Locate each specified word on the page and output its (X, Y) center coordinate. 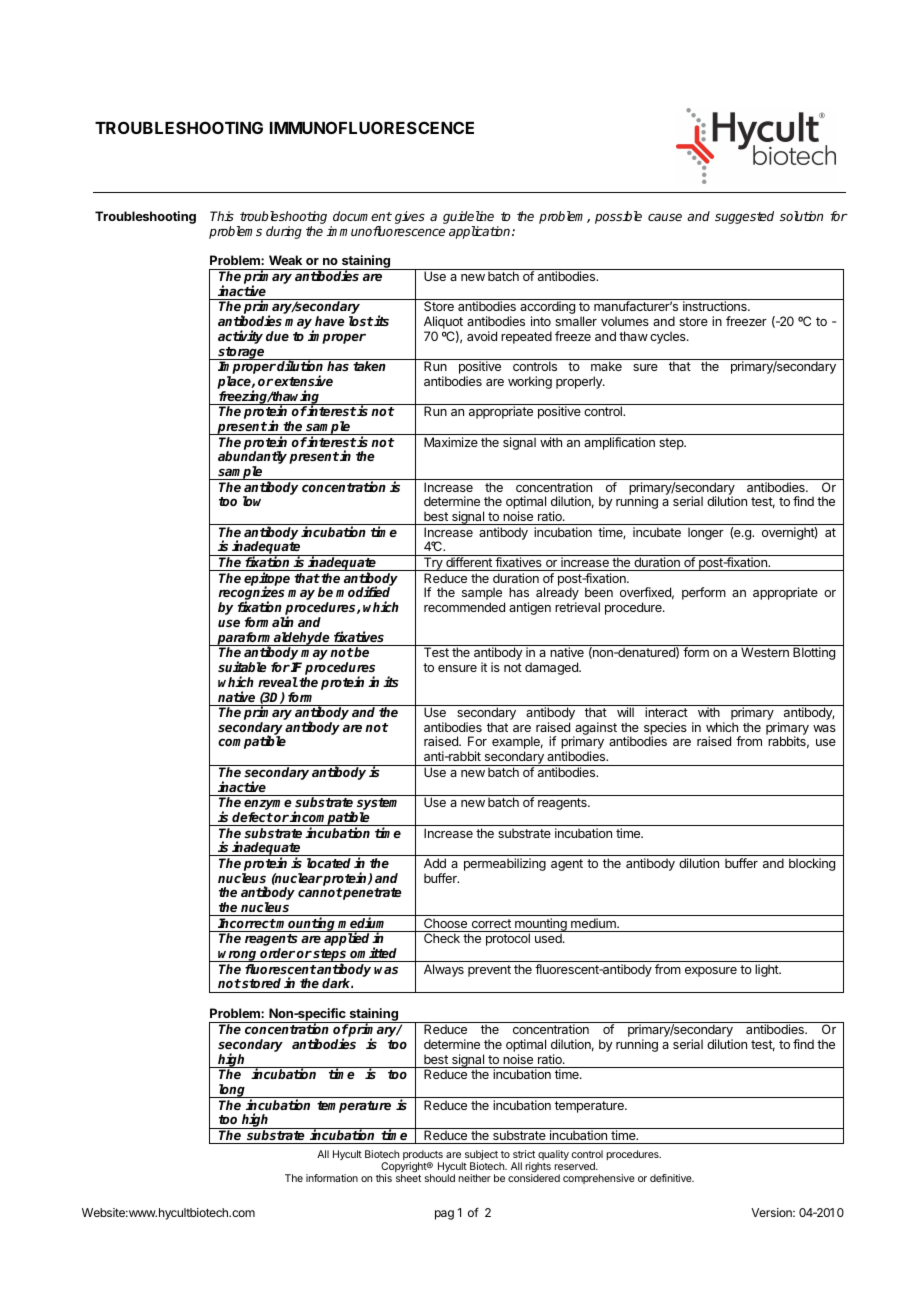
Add (435, 863)
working (530, 382)
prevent (489, 971)
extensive (303, 380)
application (481, 232)
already (557, 595)
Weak (285, 260)
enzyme (268, 806)
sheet (408, 1178)
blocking (812, 864)
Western (765, 652)
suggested (744, 217)
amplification (619, 443)
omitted (373, 952)
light (767, 970)
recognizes (252, 594)
